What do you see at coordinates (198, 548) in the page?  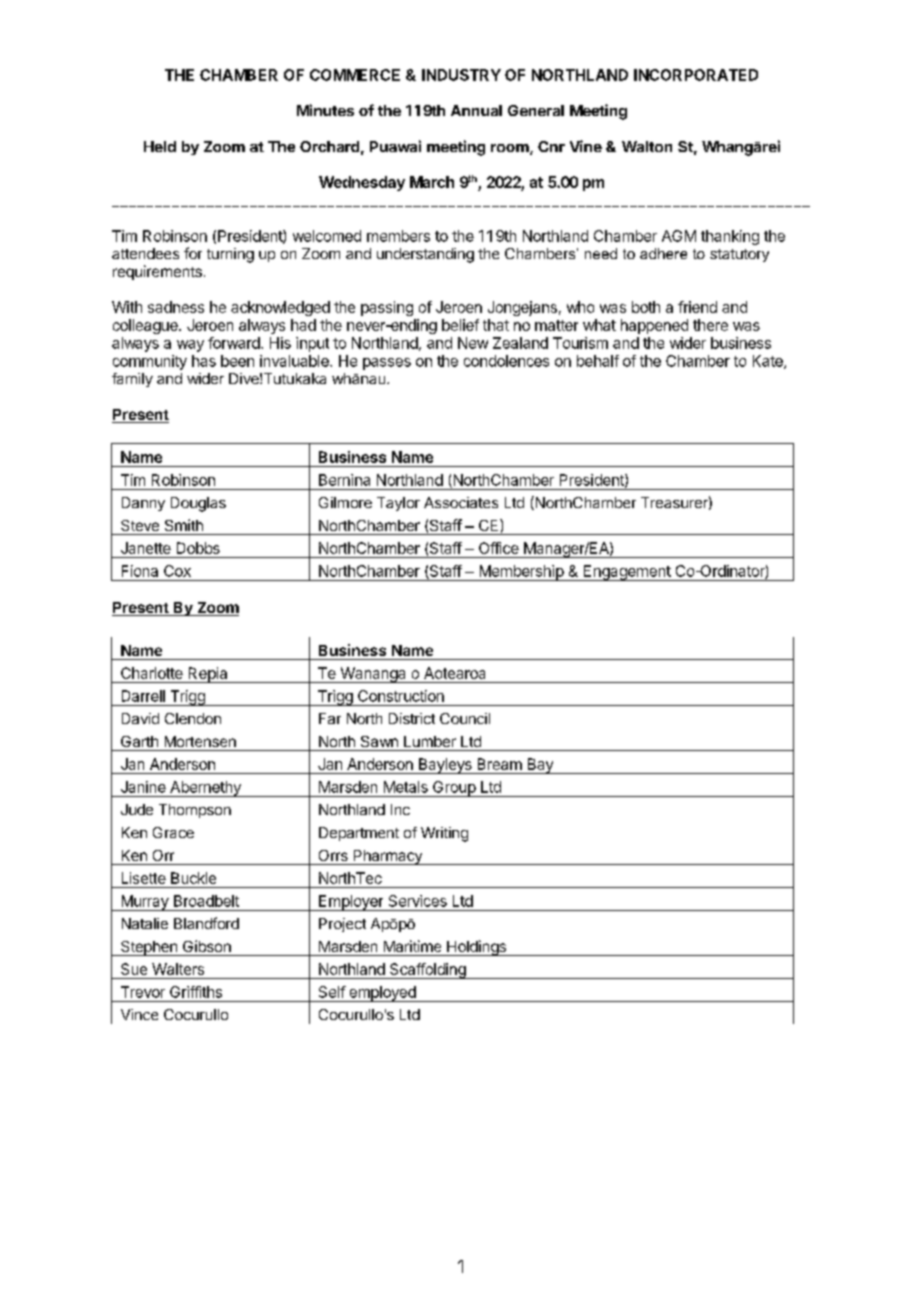 I see `Dobbs` at bounding box center [198, 548].
